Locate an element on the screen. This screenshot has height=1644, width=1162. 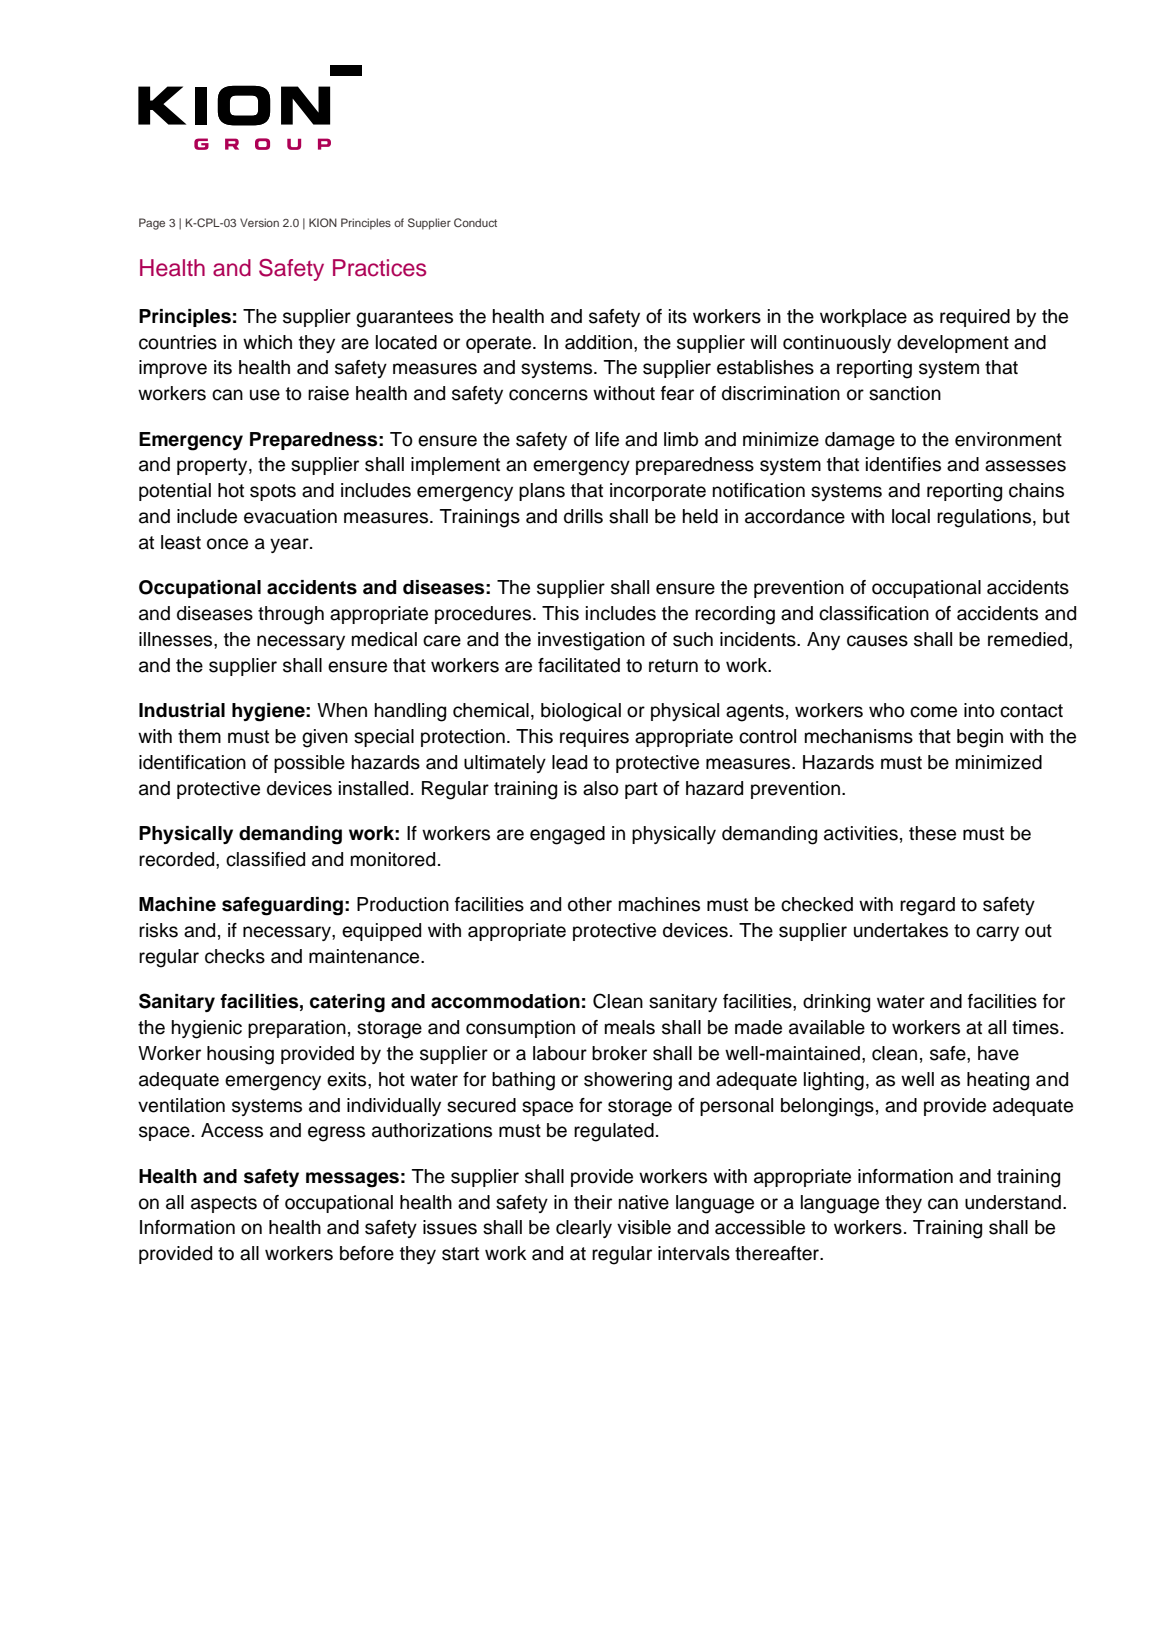
clearly is located at coordinates (584, 1229).
